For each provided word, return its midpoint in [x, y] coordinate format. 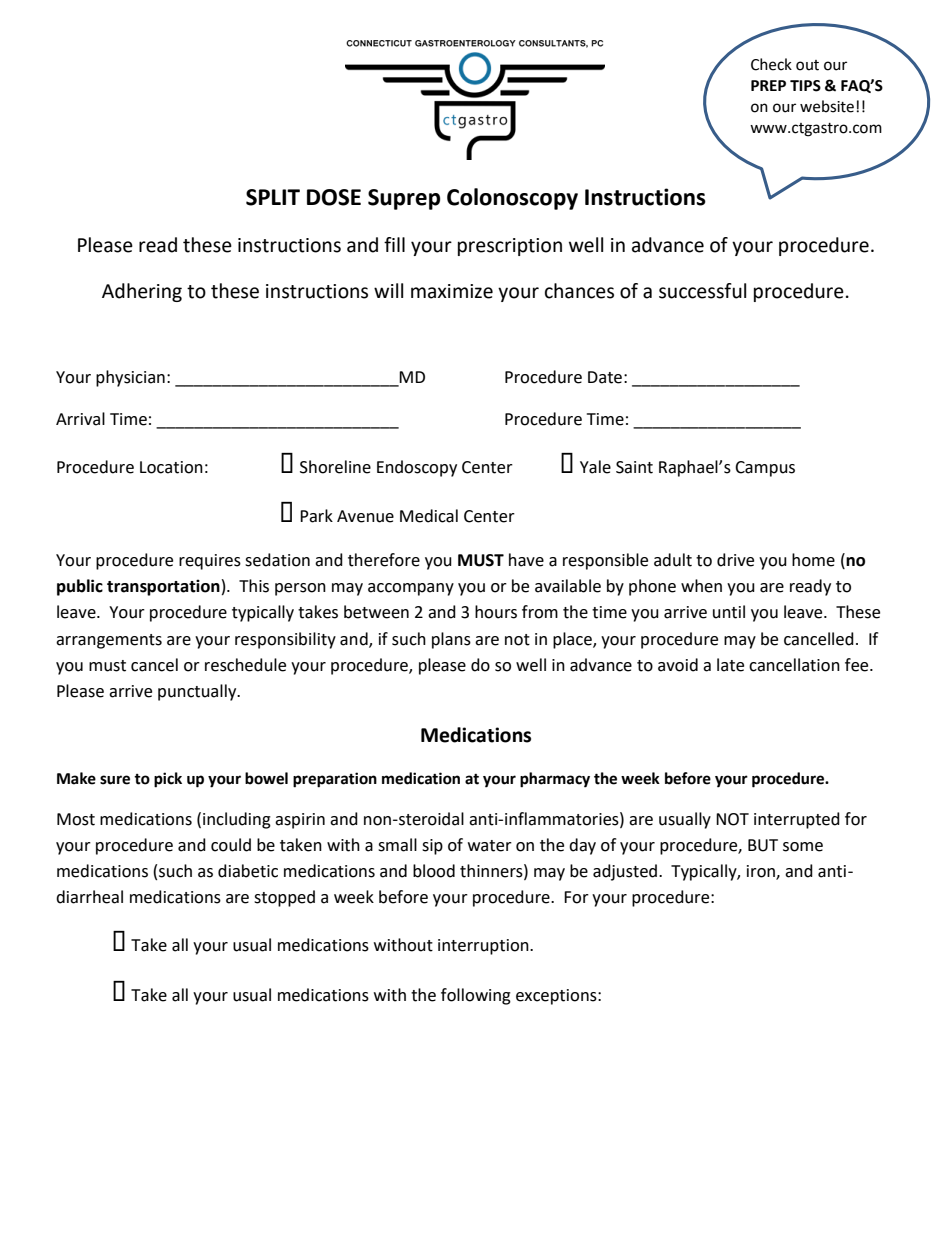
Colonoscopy [512, 199]
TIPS [805, 86]
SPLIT [273, 197]
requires [210, 562]
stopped [284, 898]
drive [735, 560]
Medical [429, 516]
